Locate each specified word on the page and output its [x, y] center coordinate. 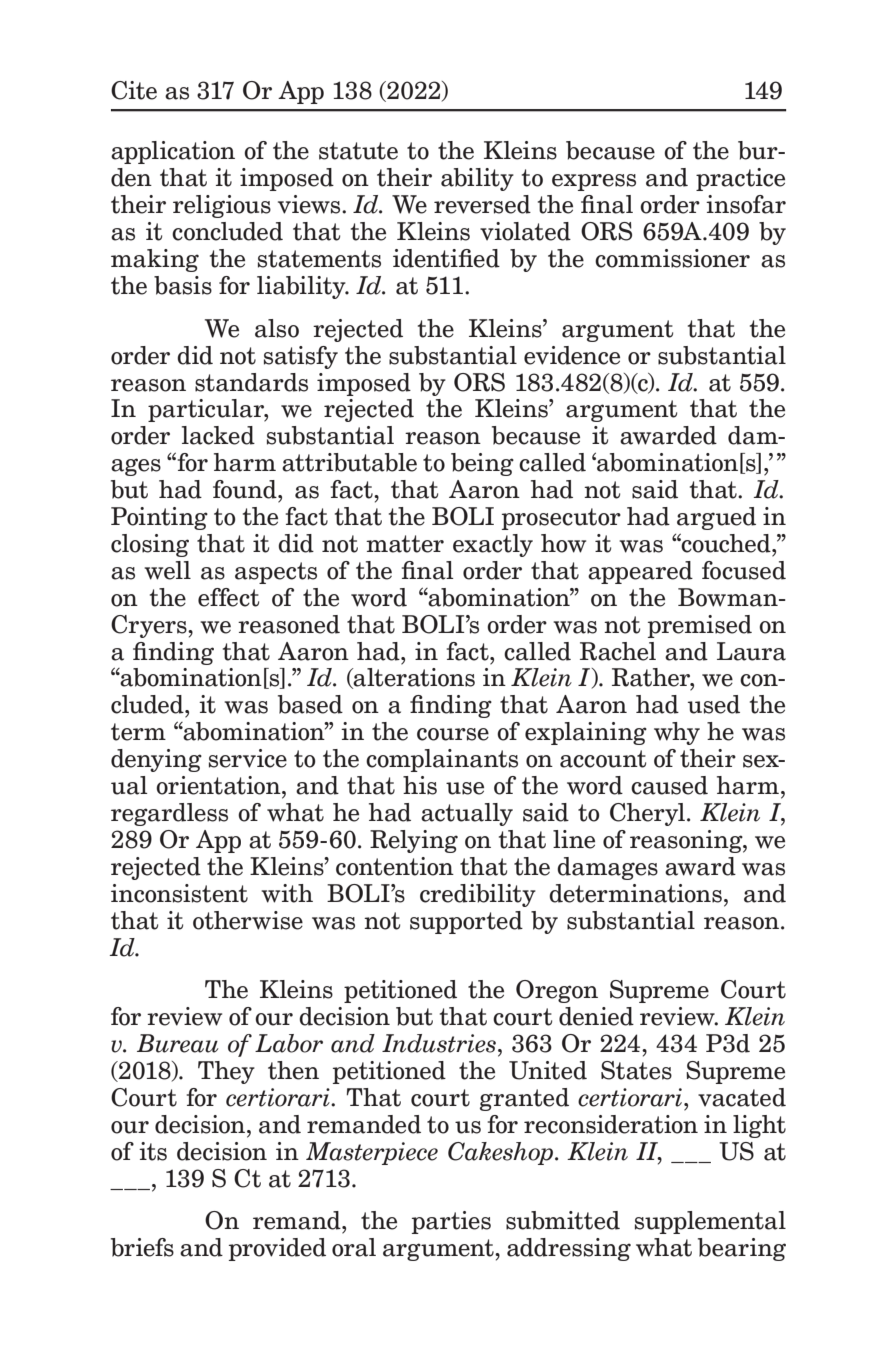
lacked [218, 435]
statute [358, 151]
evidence [572, 355]
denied [596, 1016]
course [453, 734]
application [173, 152]
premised [700, 626]
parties [451, 1222]
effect [228, 597]
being [482, 464]
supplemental [710, 1222]
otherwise [248, 920]
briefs [142, 1247]
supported [466, 922]
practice [740, 179]
